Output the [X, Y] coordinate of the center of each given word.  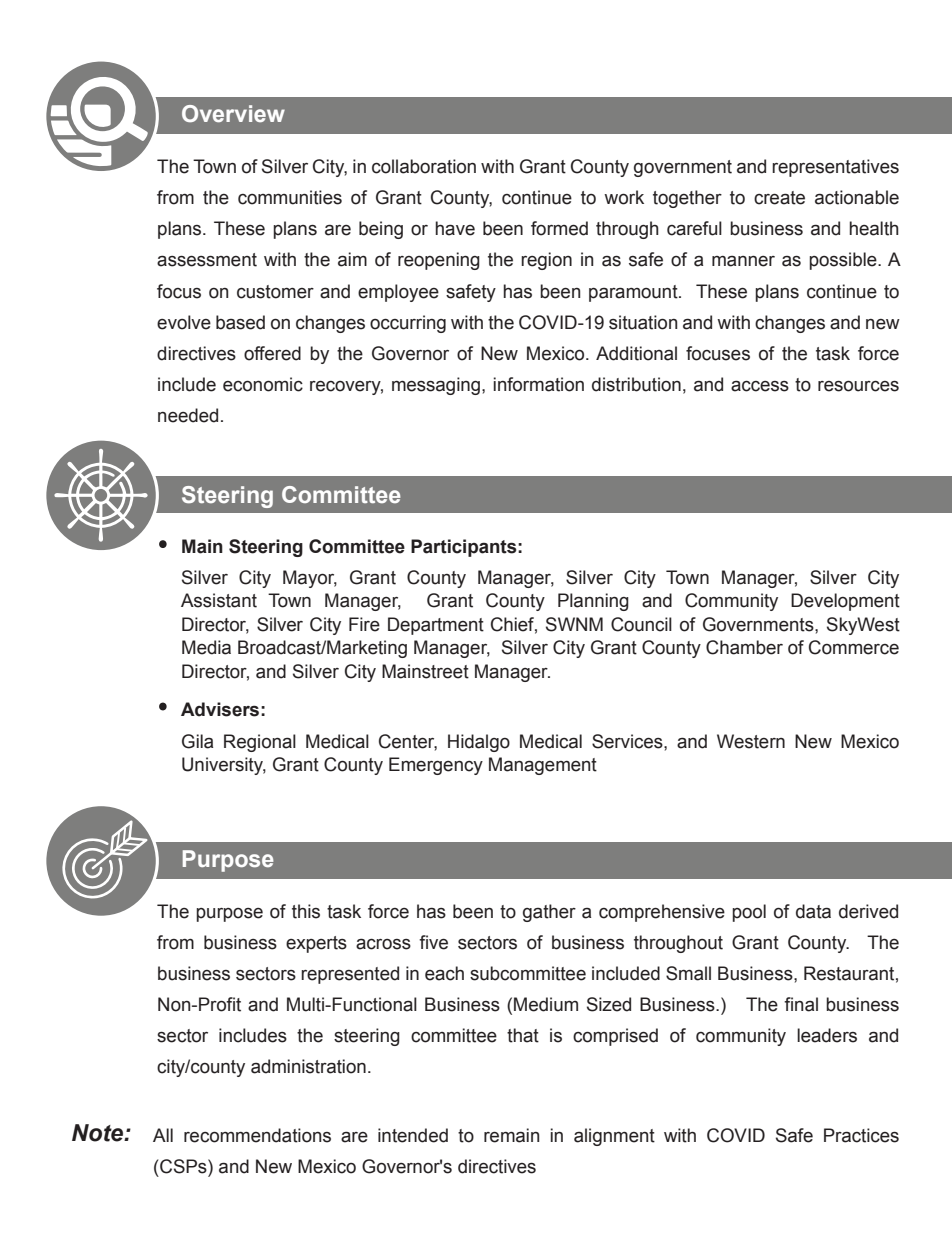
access [760, 386]
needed [188, 415]
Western [751, 741]
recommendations [257, 1135]
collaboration [424, 166]
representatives [835, 168]
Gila [197, 741]
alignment [614, 1137]
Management [543, 766]
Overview [233, 113]
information [538, 384]
